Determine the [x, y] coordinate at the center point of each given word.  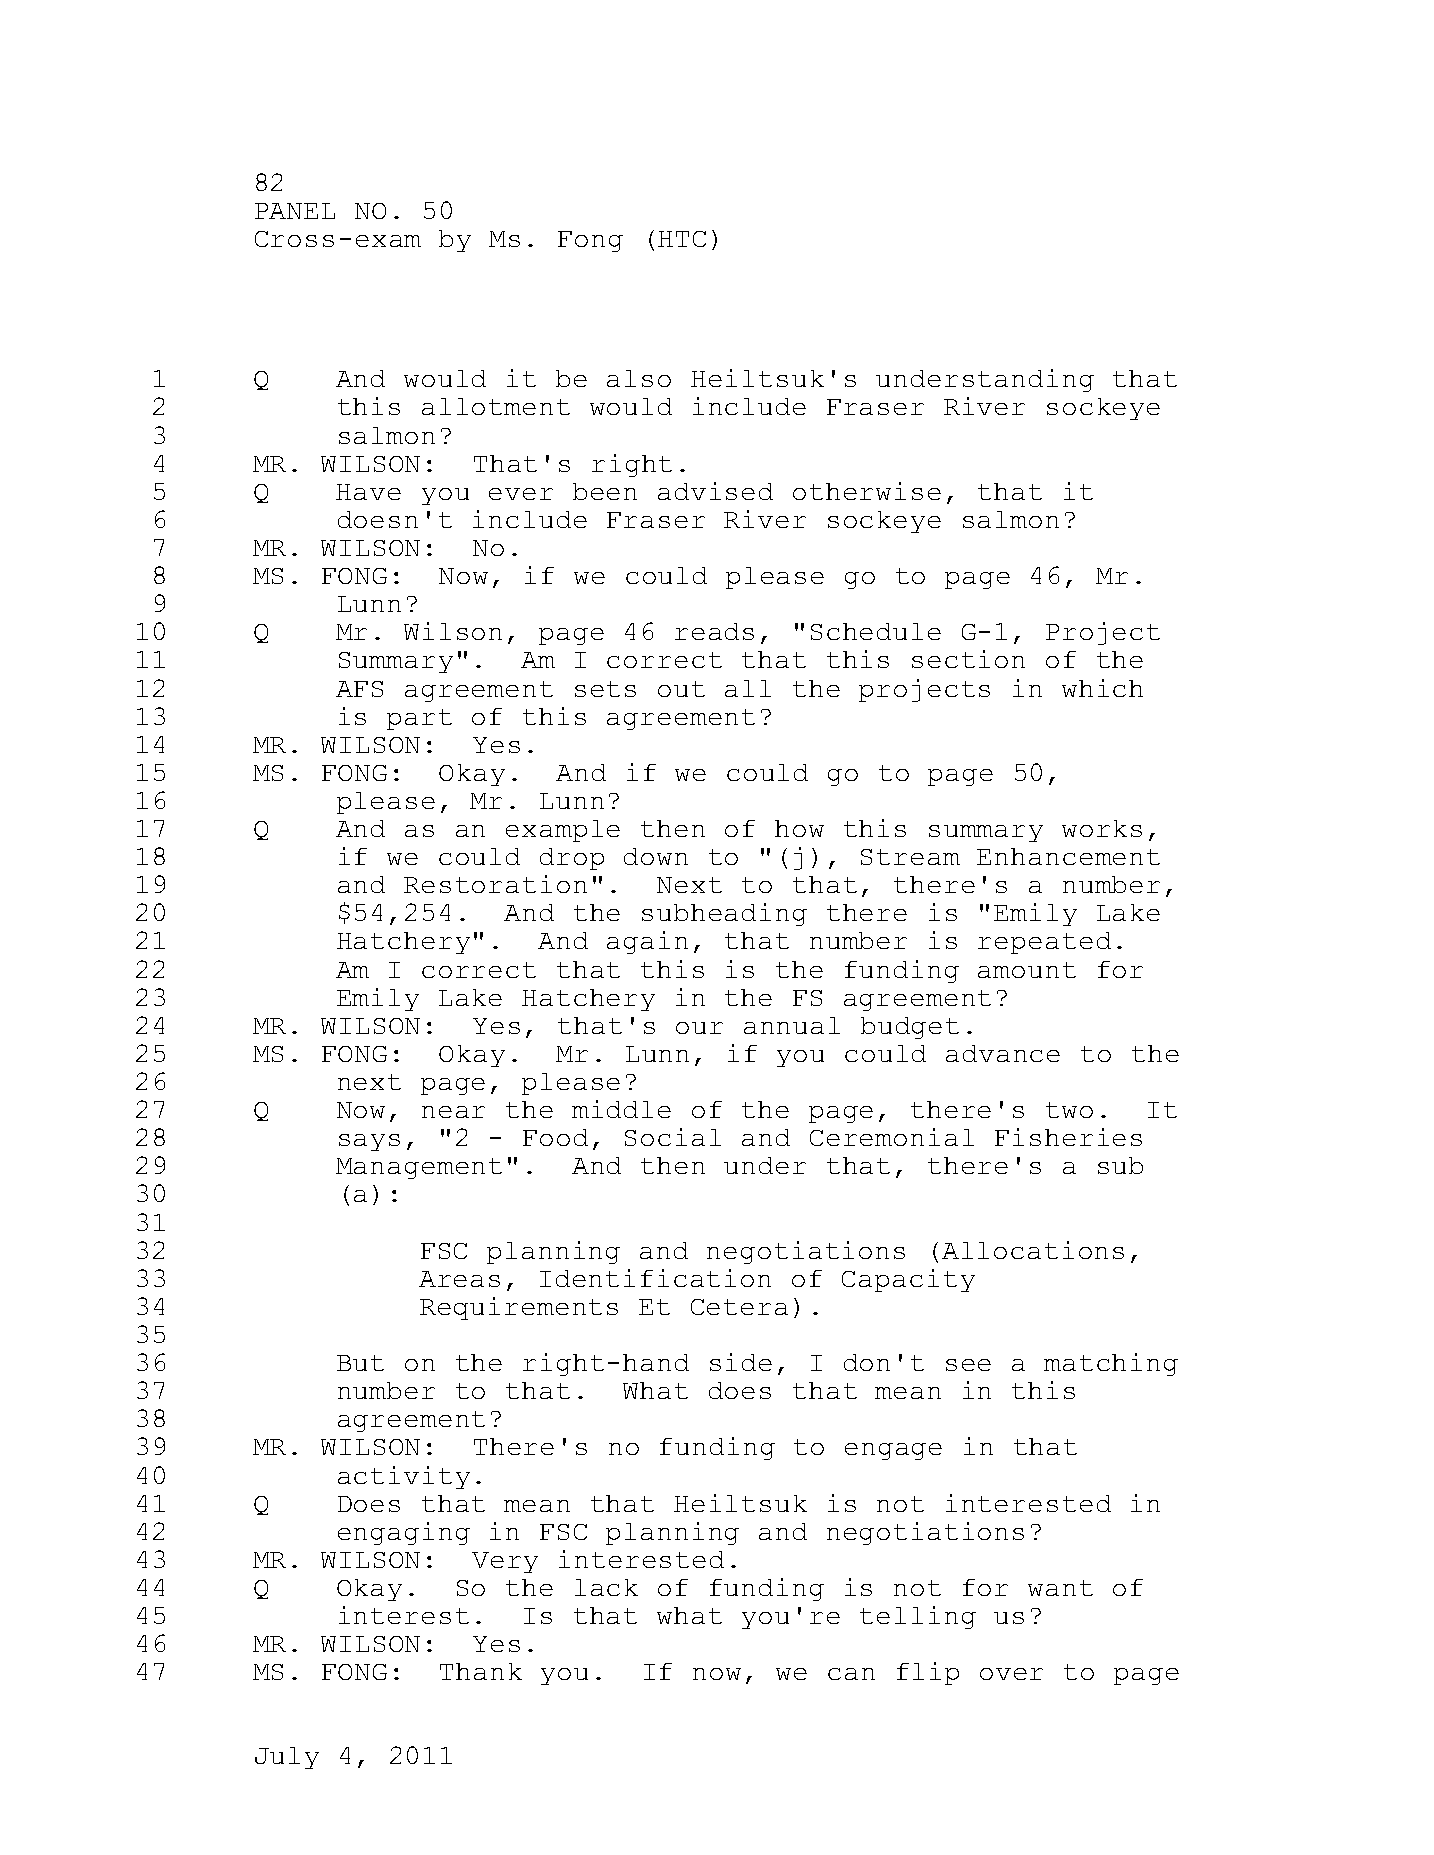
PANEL [295, 211]
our [699, 1028]
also [639, 378]
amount [1027, 970]
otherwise [867, 491]
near [453, 1112]
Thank [481, 1671]
